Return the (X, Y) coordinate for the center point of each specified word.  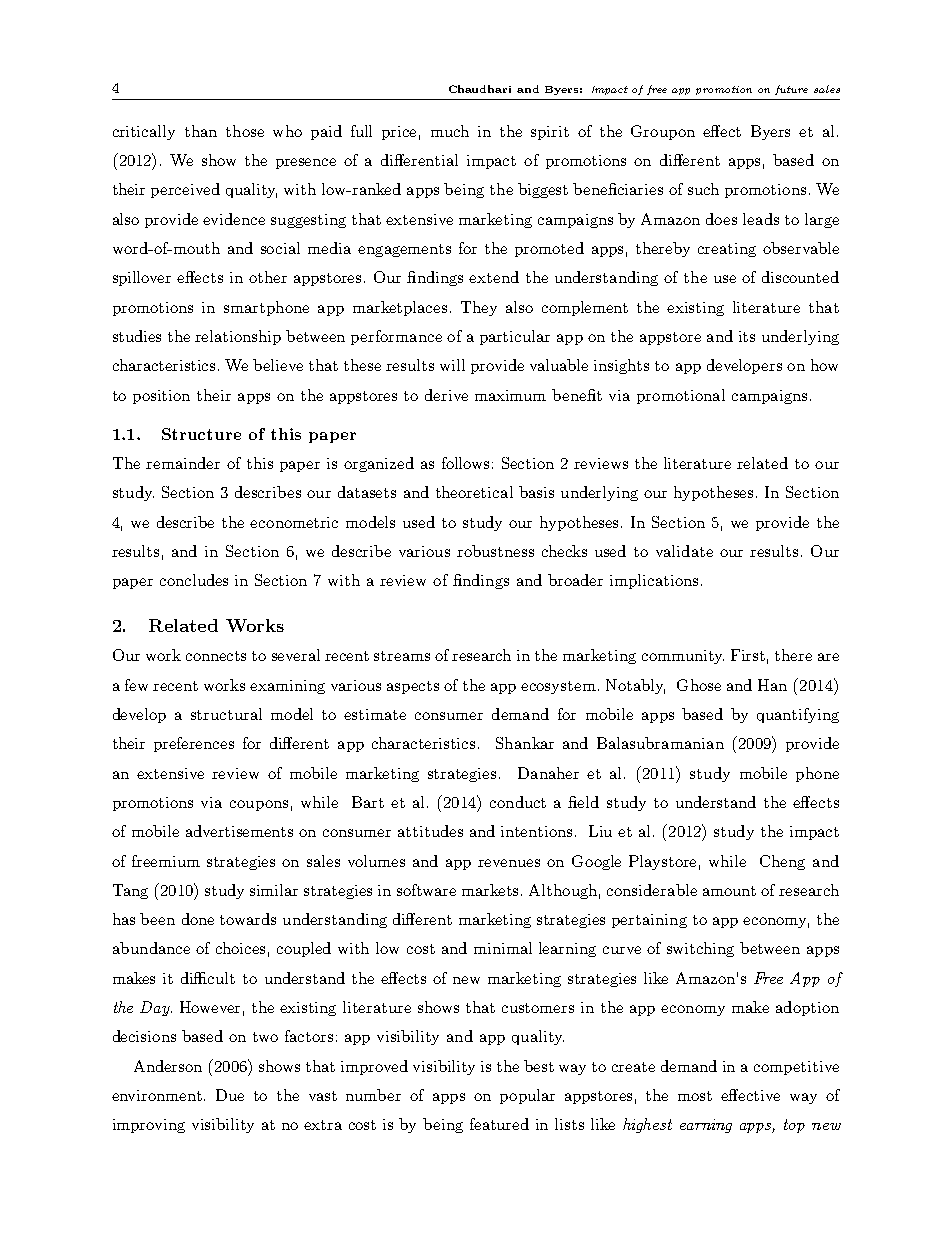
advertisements (239, 831)
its (747, 336)
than (201, 131)
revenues (509, 863)
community (683, 657)
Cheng (782, 862)
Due (230, 1095)
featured (499, 1124)
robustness (495, 551)
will (452, 365)
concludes (194, 580)
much (450, 131)
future (791, 90)
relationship (238, 337)
